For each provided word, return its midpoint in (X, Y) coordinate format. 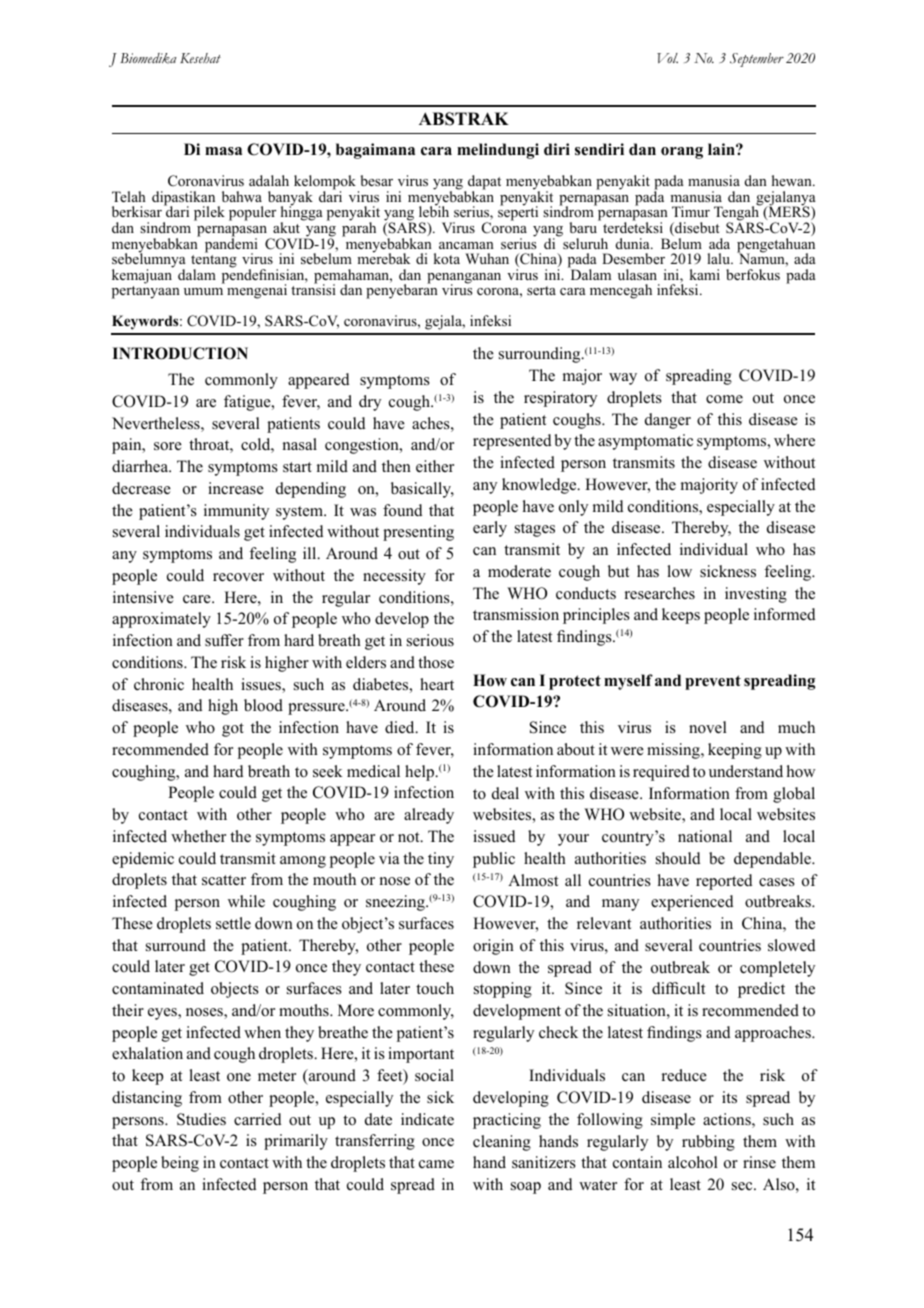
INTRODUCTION (180, 353)
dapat (484, 184)
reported (724, 882)
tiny (441, 860)
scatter (224, 880)
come (724, 399)
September (757, 60)
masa (223, 151)
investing (756, 595)
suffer (224, 640)
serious (430, 640)
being (180, 1164)
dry (370, 403)
